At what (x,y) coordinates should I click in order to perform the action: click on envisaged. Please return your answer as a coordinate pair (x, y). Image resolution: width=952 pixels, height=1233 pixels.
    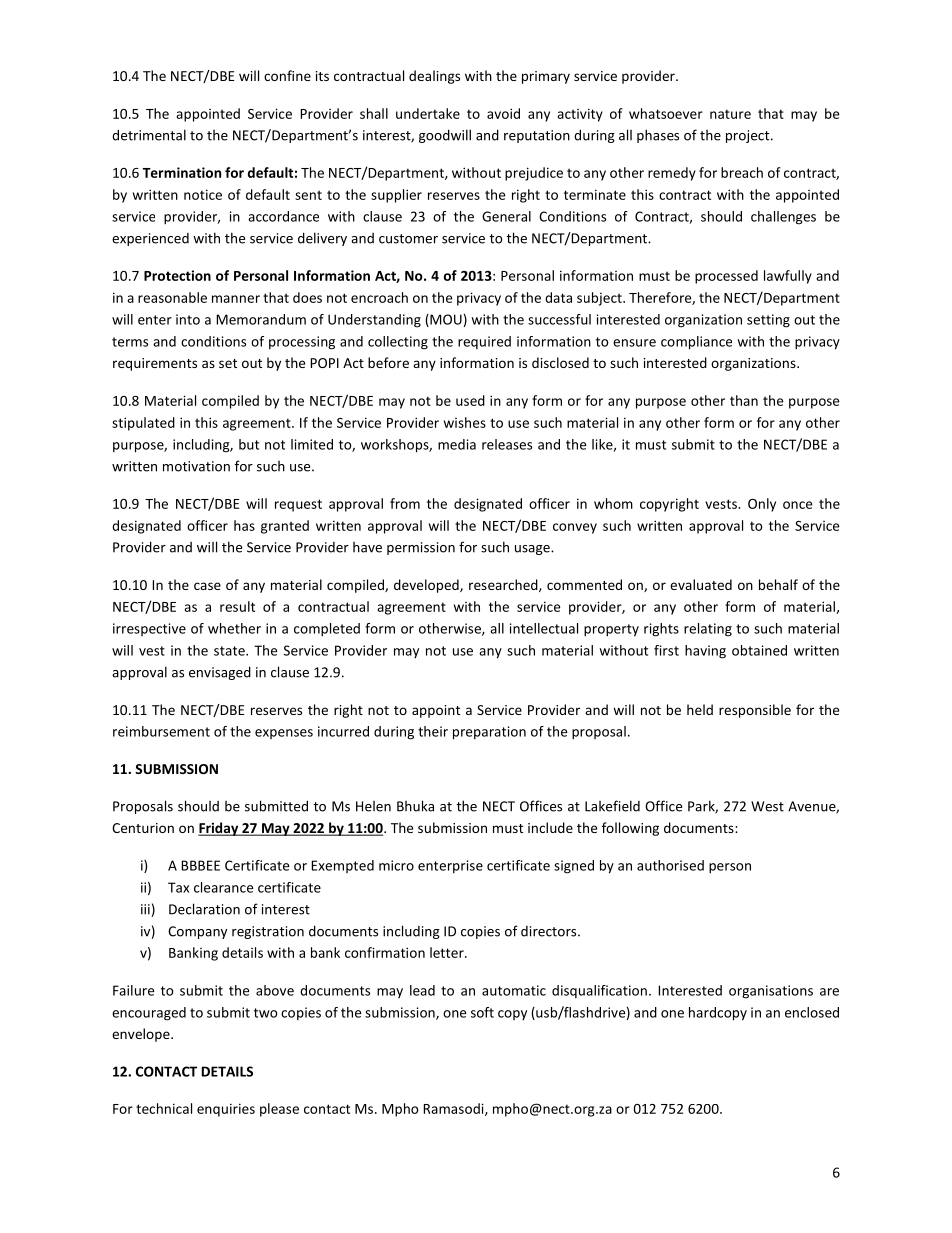
    Looking at the image, I should click on (220, 673).
